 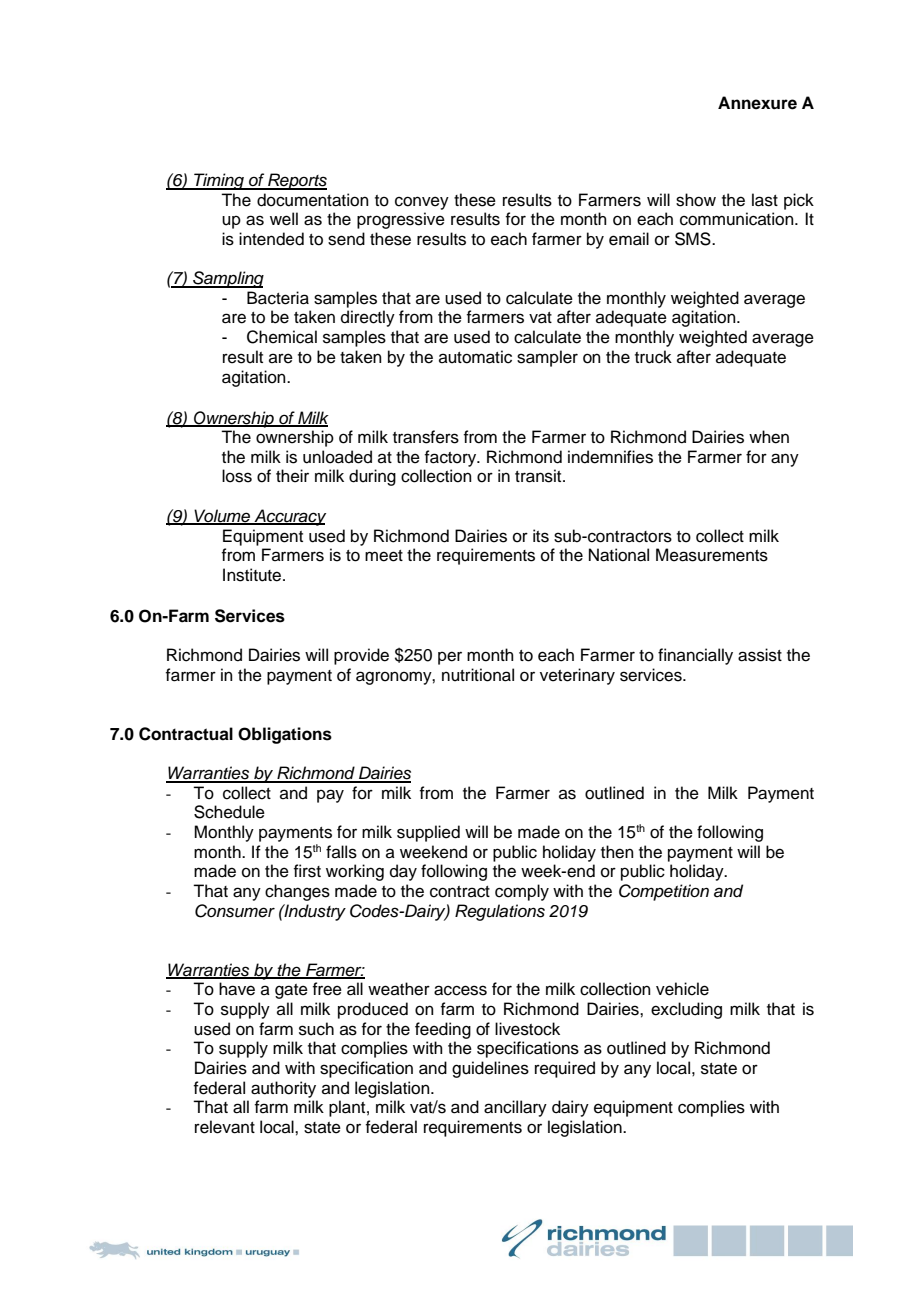 What do you see at coordinates (283, 1089) in the screenshot?
I see `authority` at bounding box center [283, 1089].
